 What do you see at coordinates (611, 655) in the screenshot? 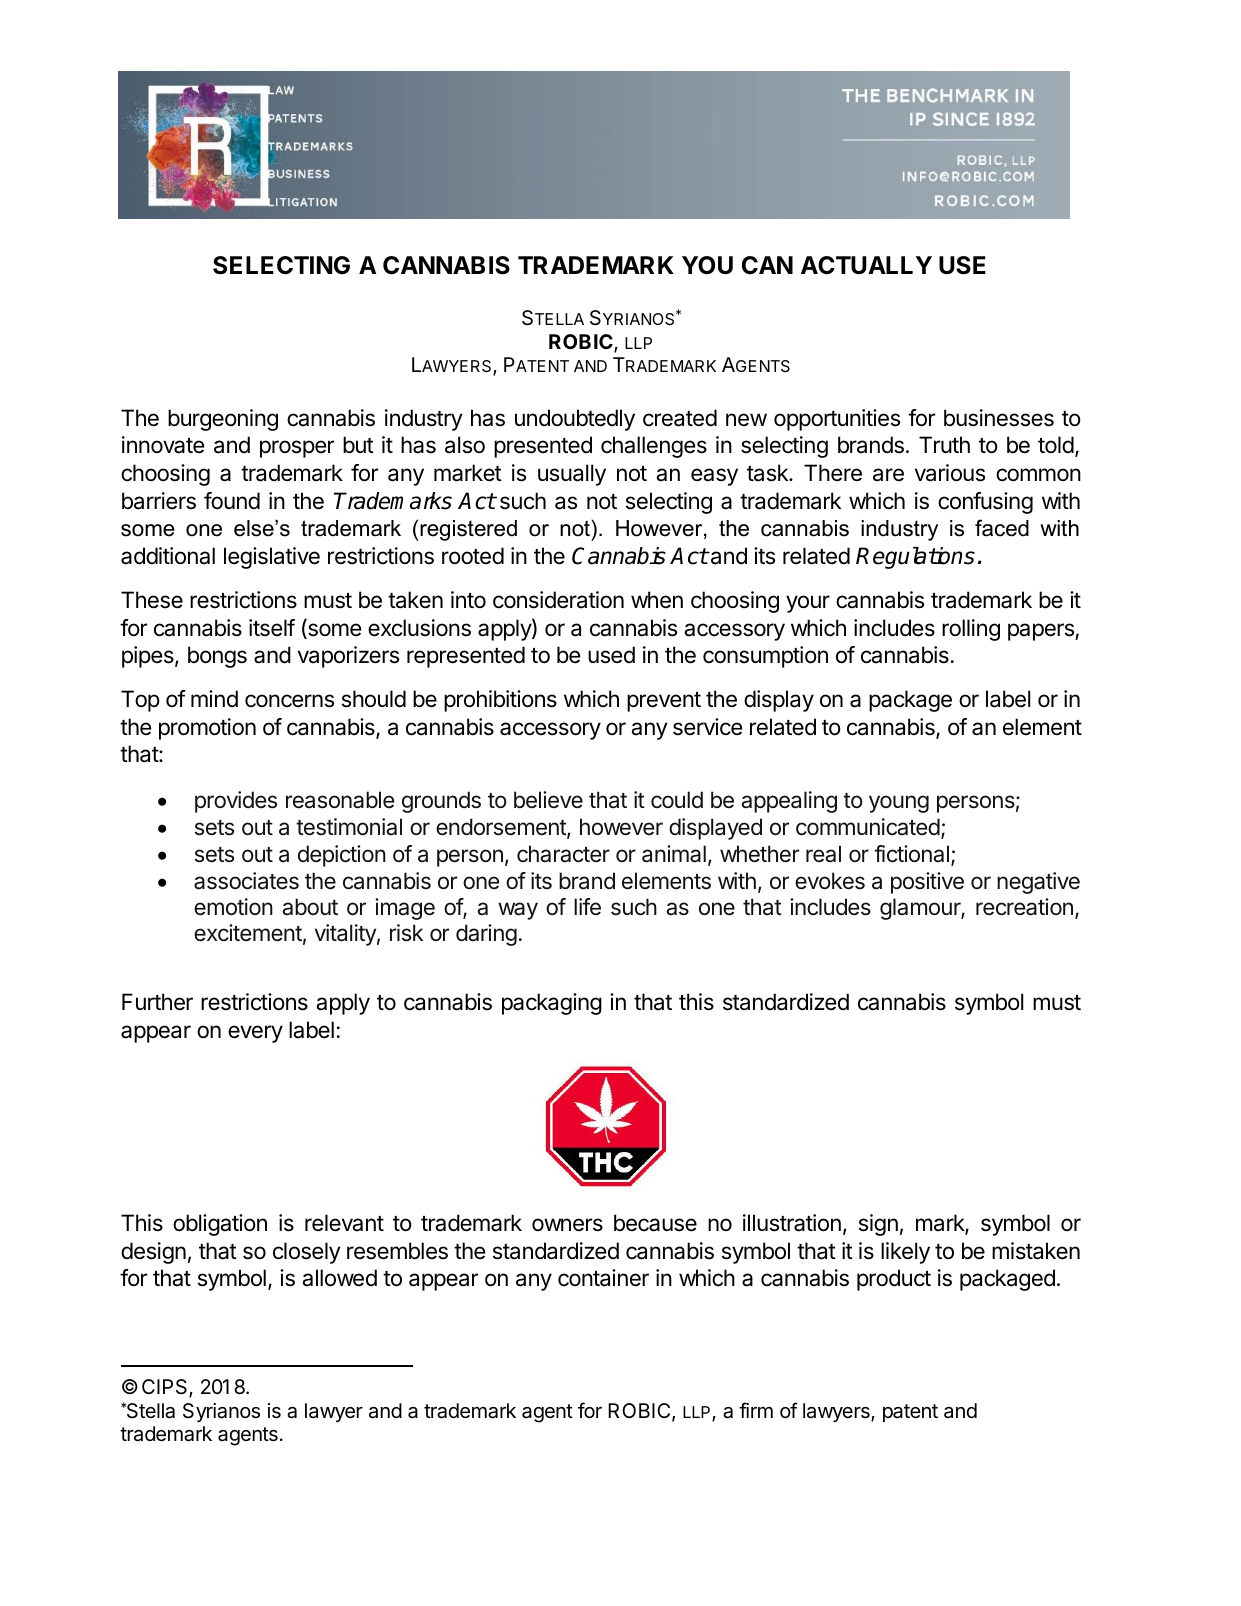
I see `used` at bounding box center [611, 655].
